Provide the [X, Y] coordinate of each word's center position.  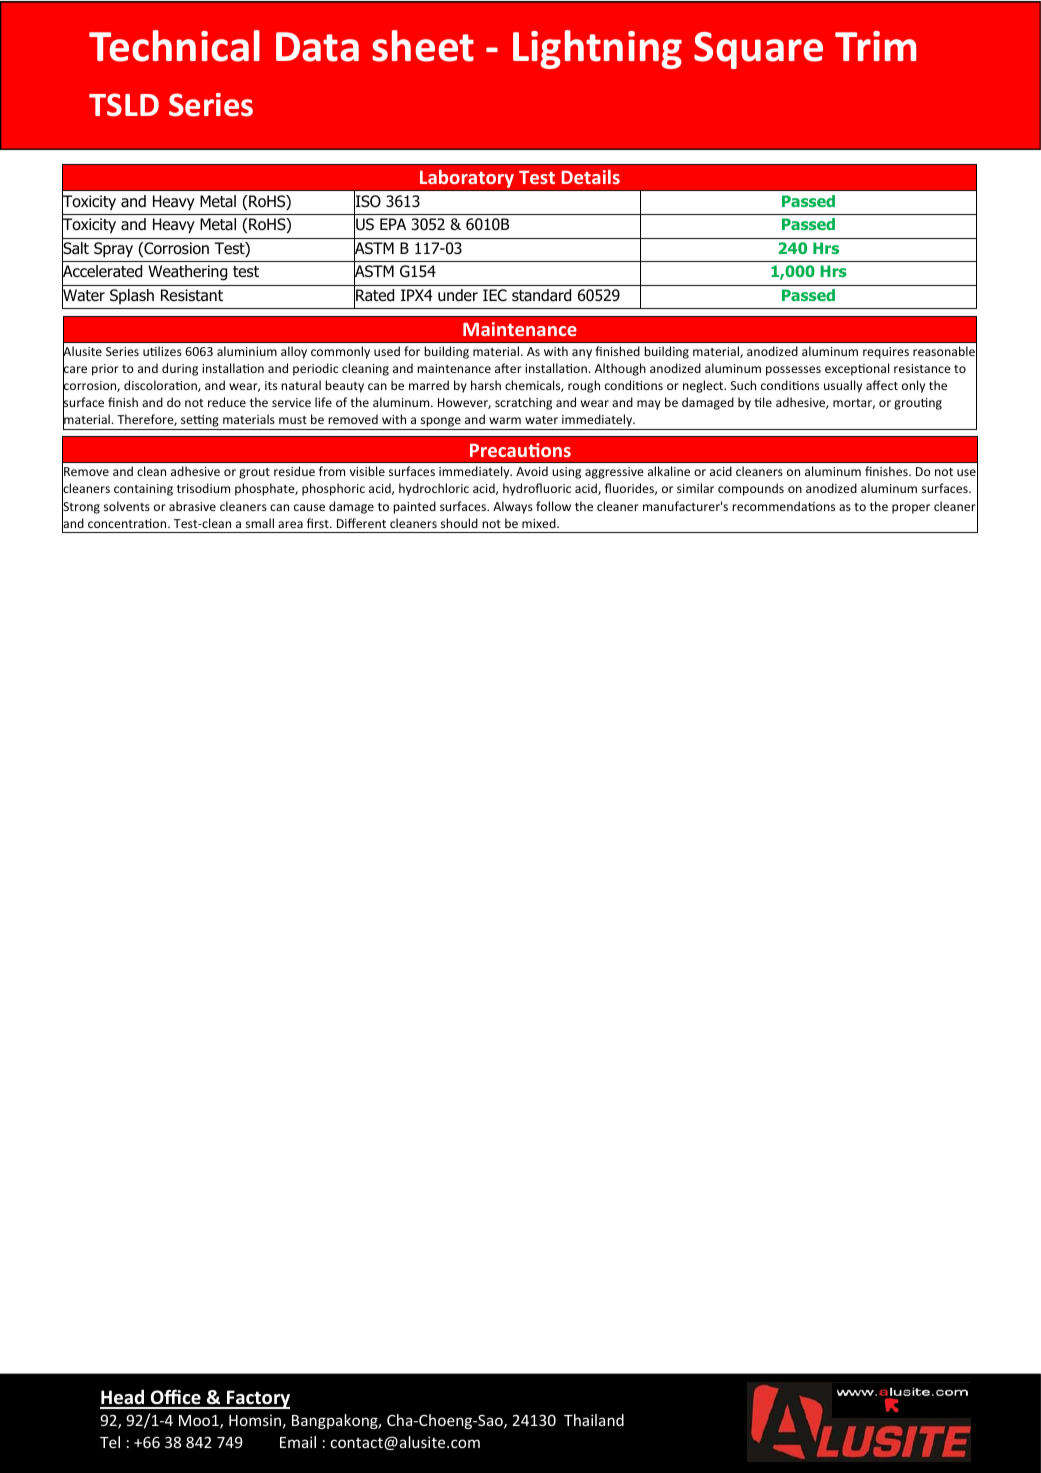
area [290, 524]
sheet [423, 46]
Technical [174, 46]
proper [911, 509]
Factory [257, 1399]
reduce [227, 402]
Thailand [594, 1420]
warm [505, 420]
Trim [875, 46]
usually [843, 386]
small [260, 523]
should [459, 523]
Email [298, 1442]
